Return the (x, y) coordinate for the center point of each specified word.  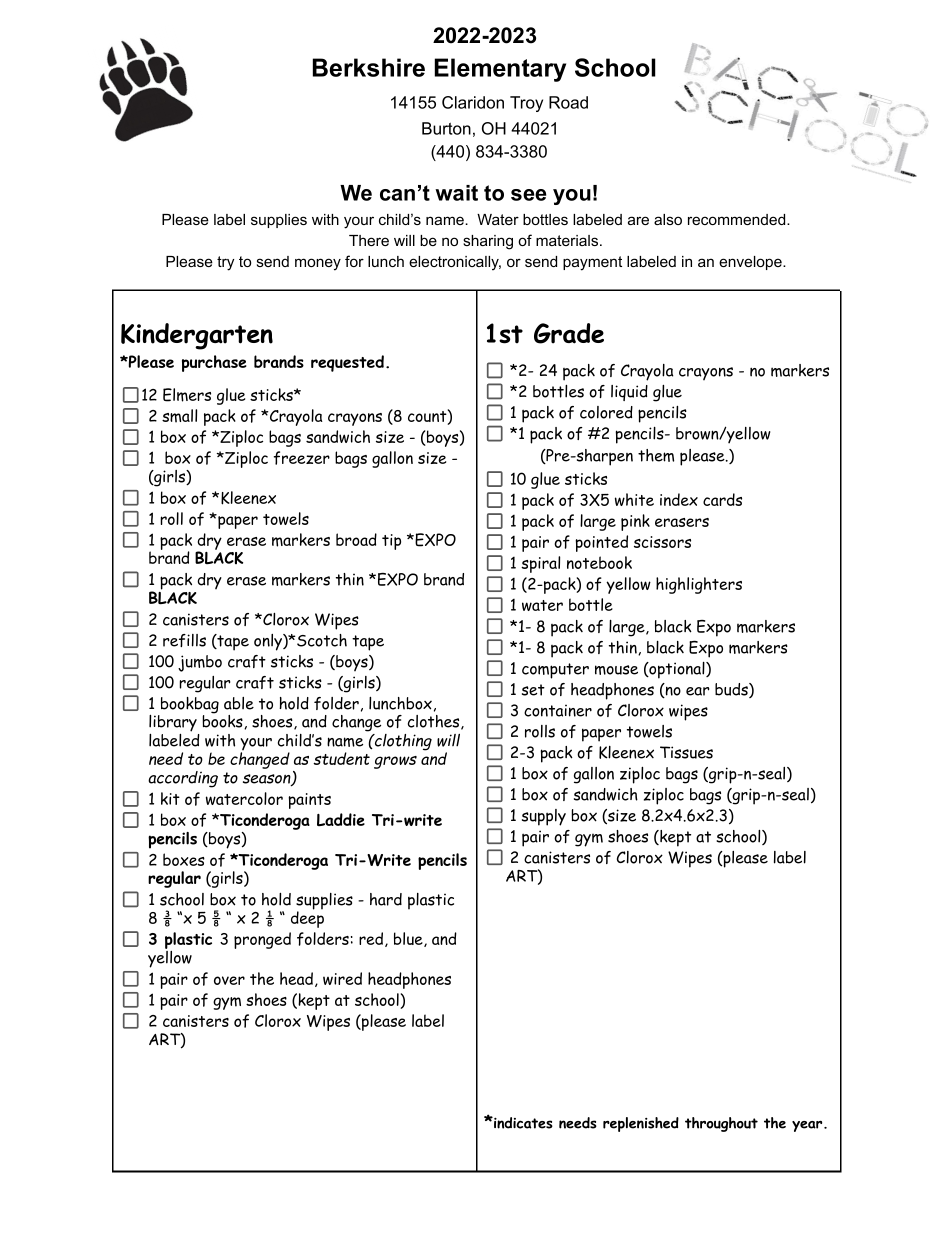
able (239, 703)
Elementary (500, 70)
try (225, 263)
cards (722, 499)
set (533, 690)
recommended (738, 219)
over (229, 980)
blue (409, 939)
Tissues (686, 752)
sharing (488, 242)
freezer (302, 458)
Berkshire (369, 67)
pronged (262, 940)
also (668, 219)
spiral (540, 564)
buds (732, 690)
